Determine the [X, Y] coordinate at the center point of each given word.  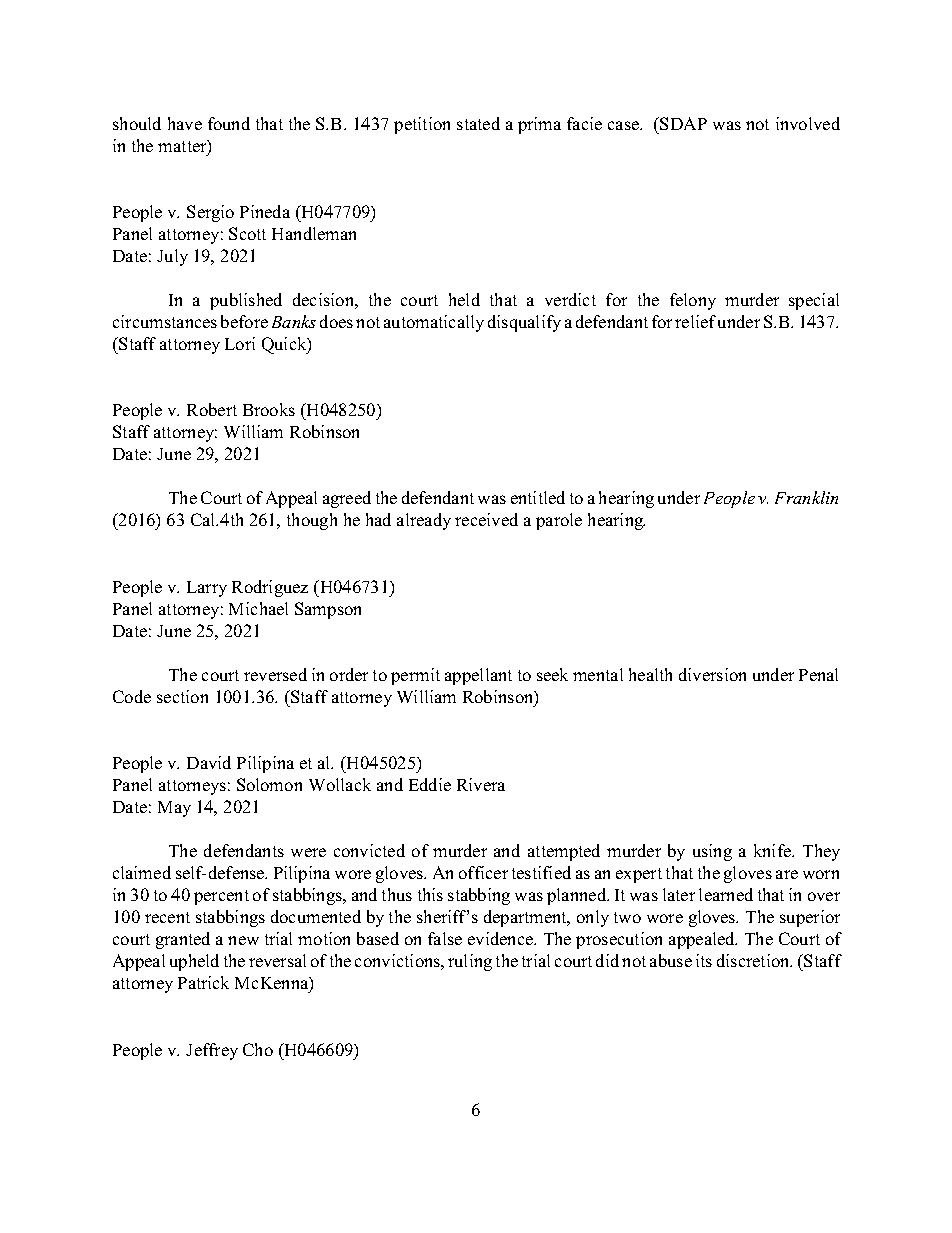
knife [773, 850]
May [174, 809]
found [229, 123]
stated [478, 123]
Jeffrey [212, 1051]
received [486, 519]
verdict [570, 299]
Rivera [481, 784]
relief [695, 321]
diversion [712, 674]
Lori [240, 343]
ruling [470, 962]
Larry [207, 589]
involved [808, 123]
